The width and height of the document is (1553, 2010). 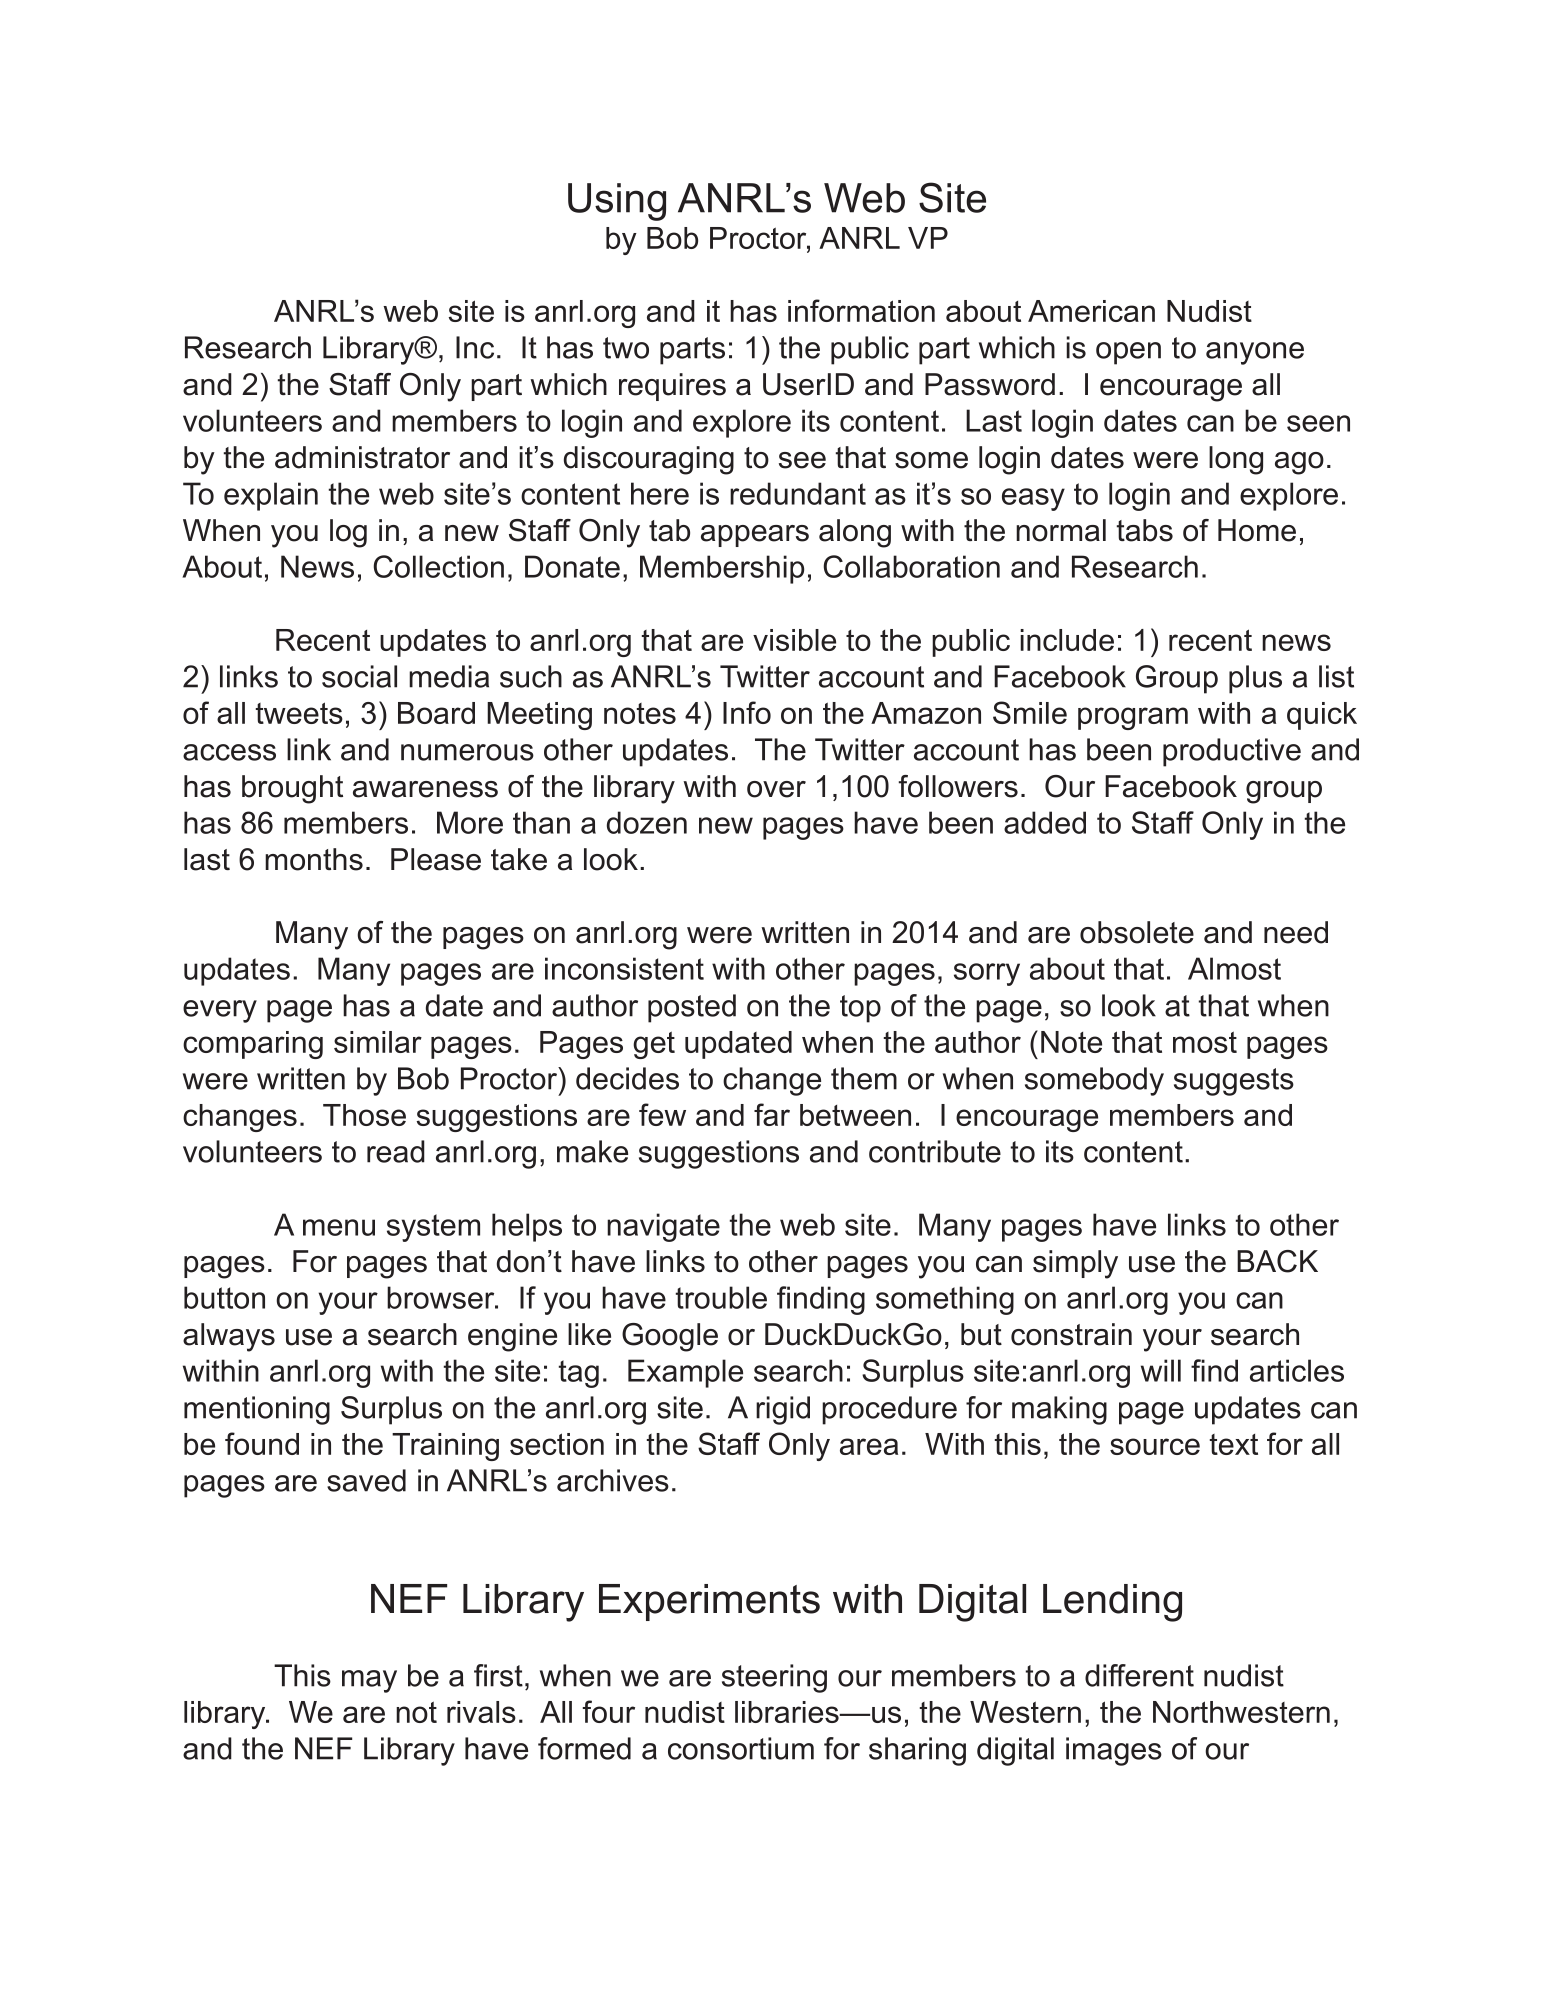 What do you see at coordinates (369, 1681) in the document?
I see `may` at bounding box center [369, 1681].
